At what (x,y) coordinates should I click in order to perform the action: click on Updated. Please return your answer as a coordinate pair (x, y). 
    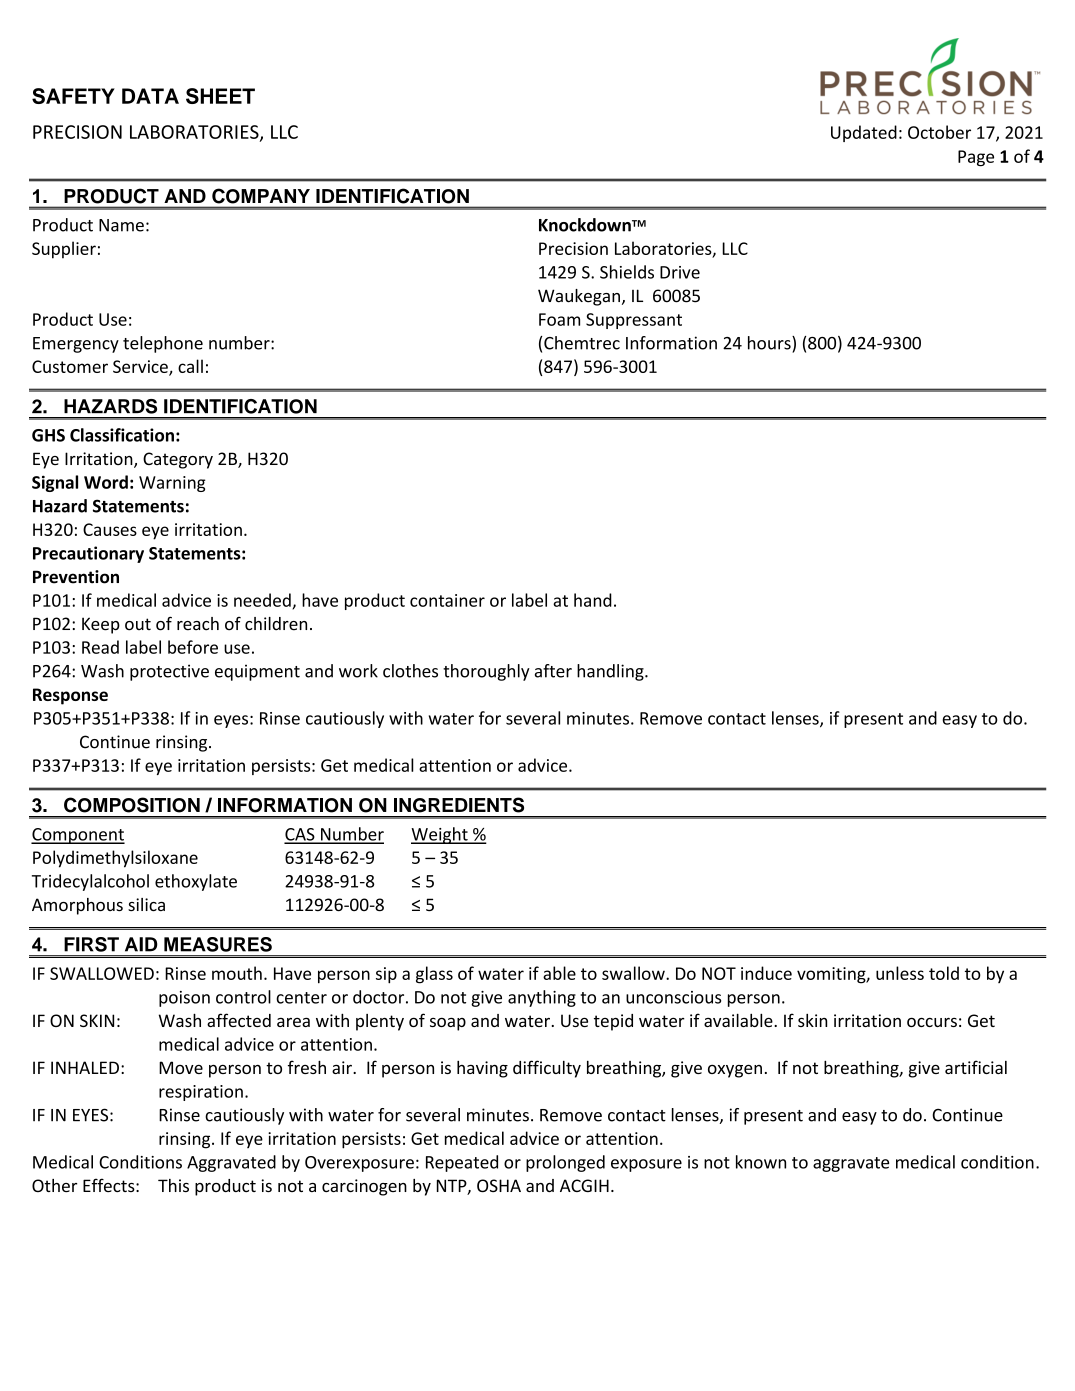
    Looking at the image, I should click on (864, 133).
